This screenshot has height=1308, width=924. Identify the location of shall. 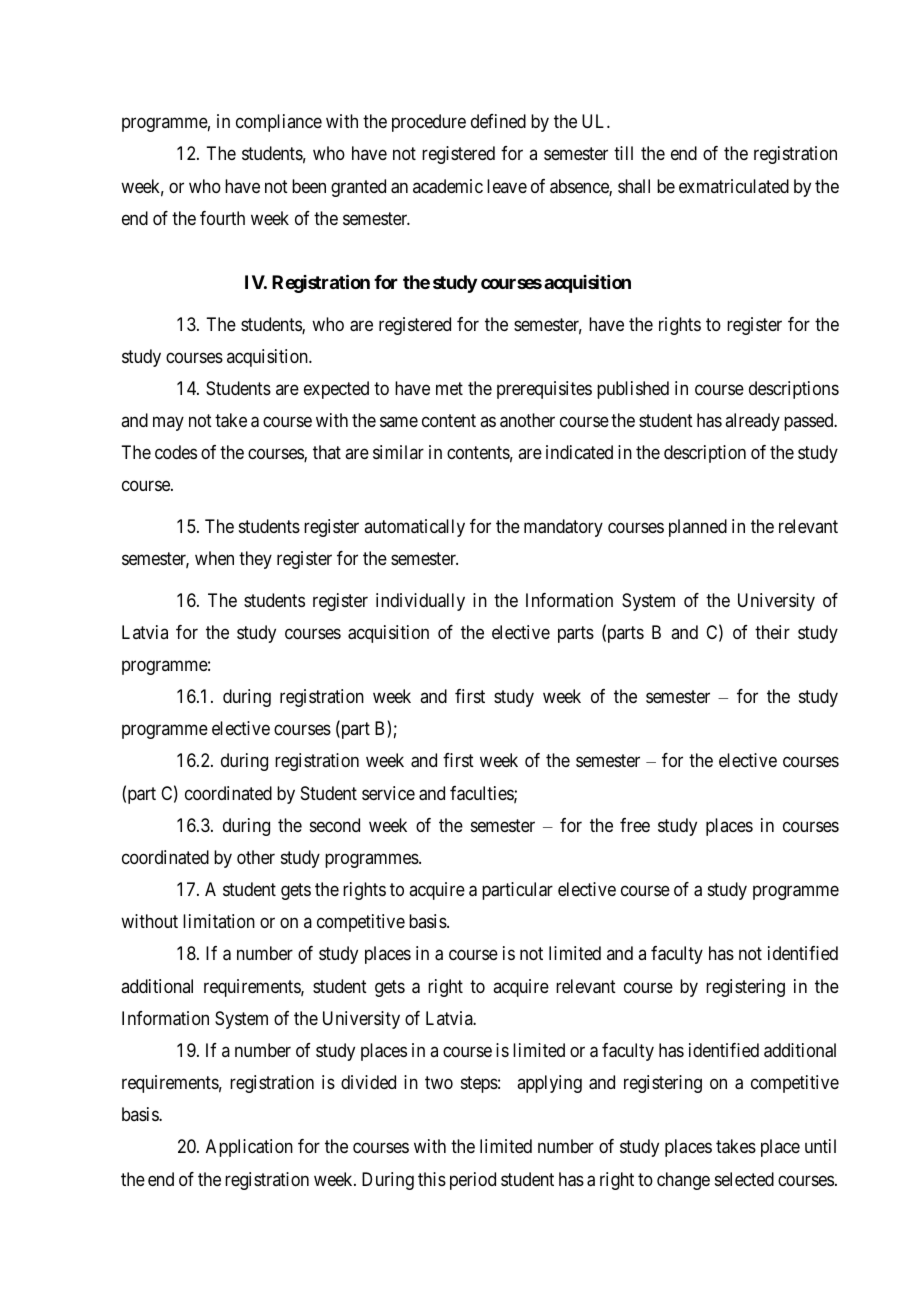
(634, 186).
